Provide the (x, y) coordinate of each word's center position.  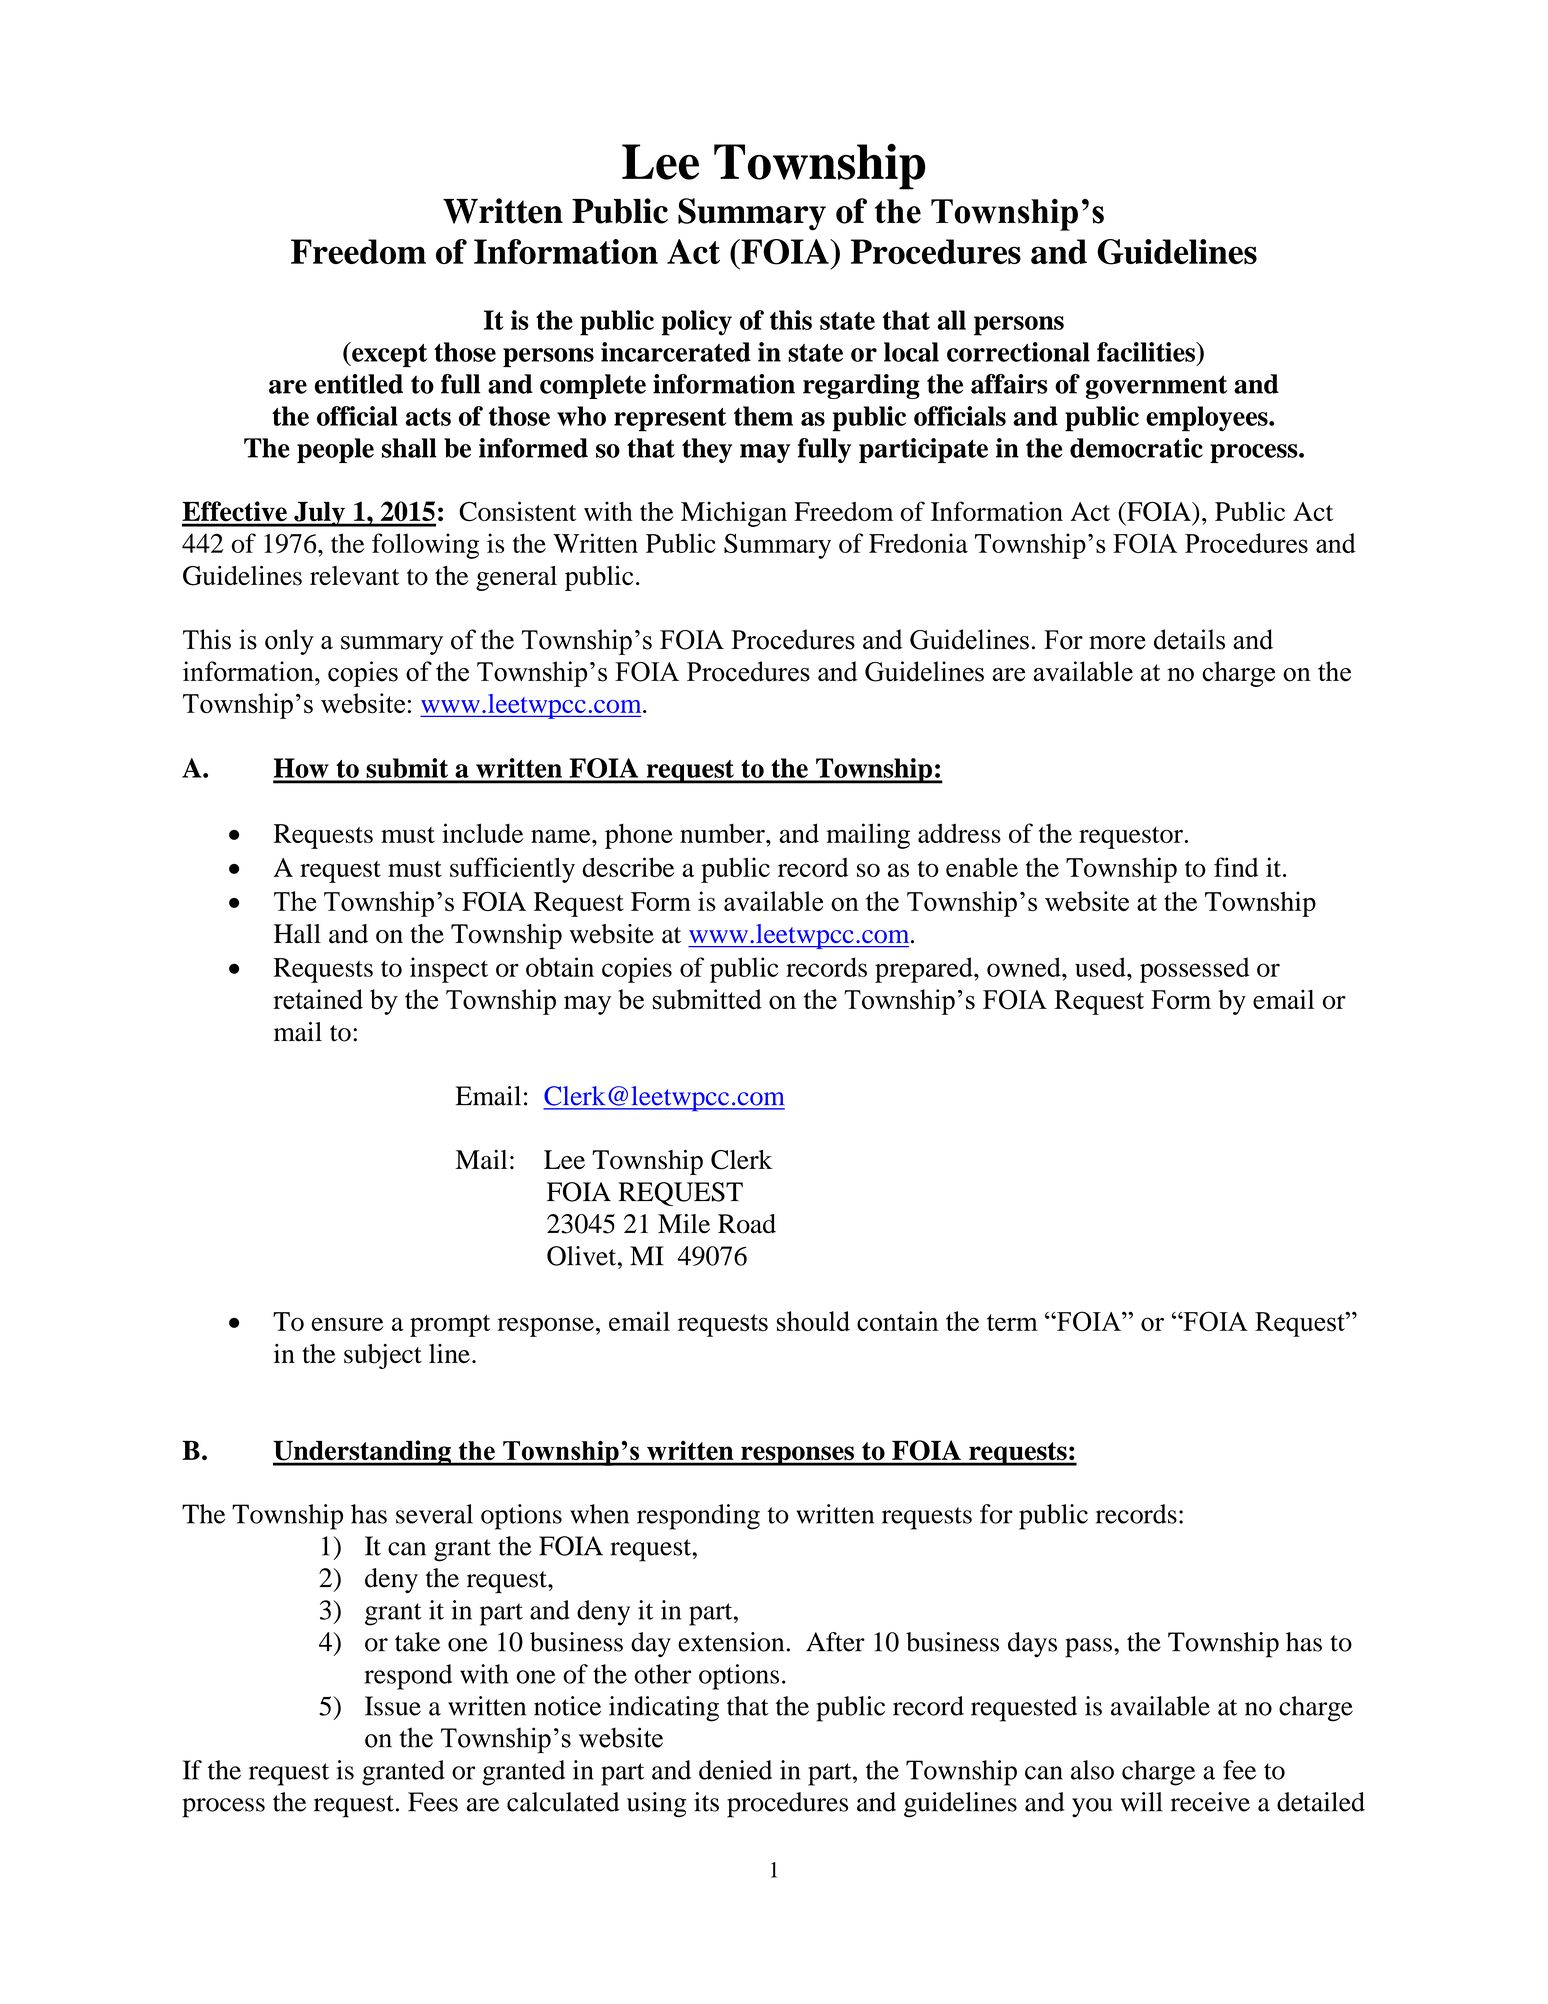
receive (1210, 1802)
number (723, 833)
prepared (925, 970)
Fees (433, 1802)
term (1012, 1322)
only (289, 642)
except (388, 354)
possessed (1194, 970)
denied (735, 1770)
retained (318, 999)
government (1156, 387)
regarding (861, 386)
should (813, 1321)
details (1189, 639)
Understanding (363, 1453)
